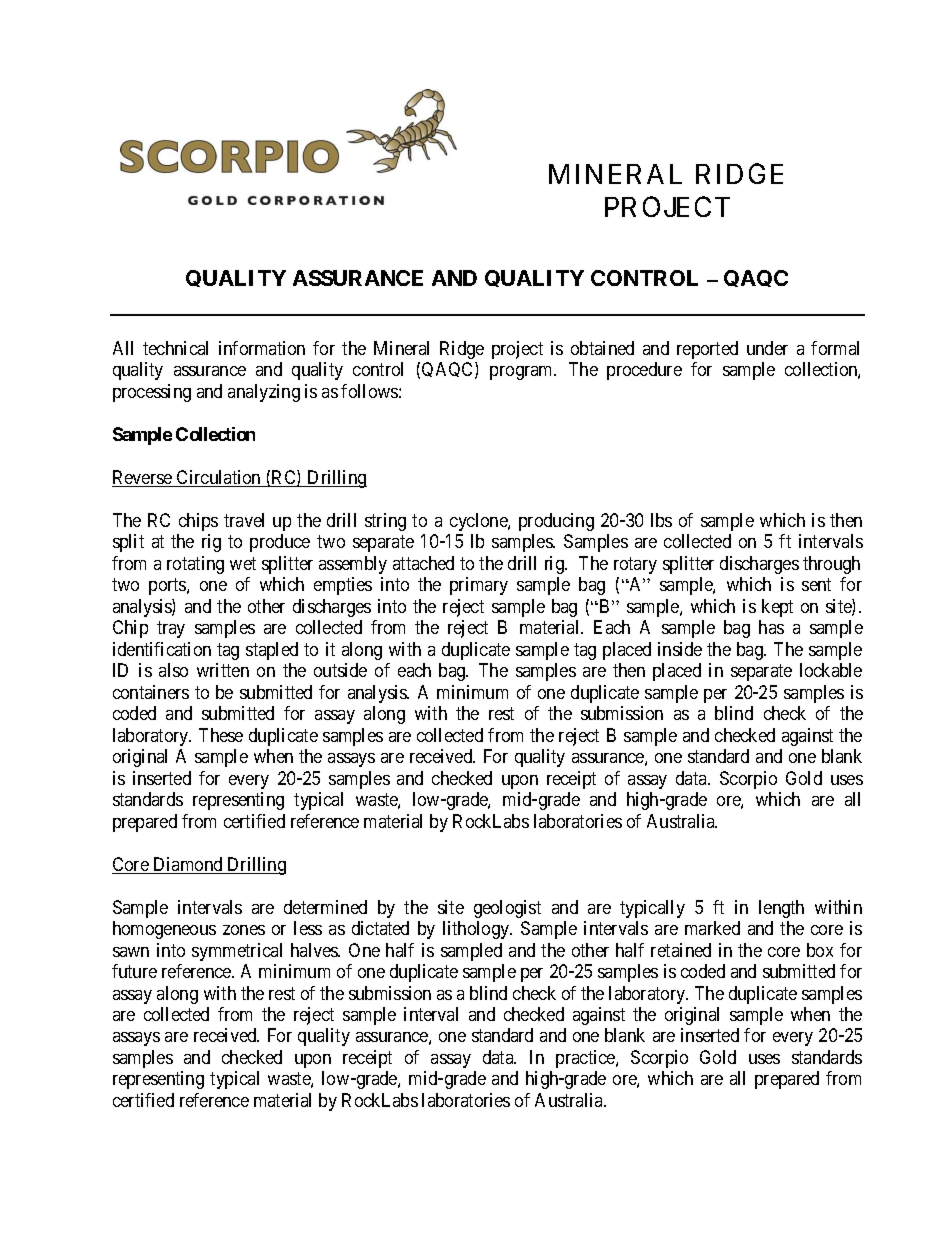 The height and width of the screenshot is (1233, 952). I want to click on outside, so click(340, 670).
